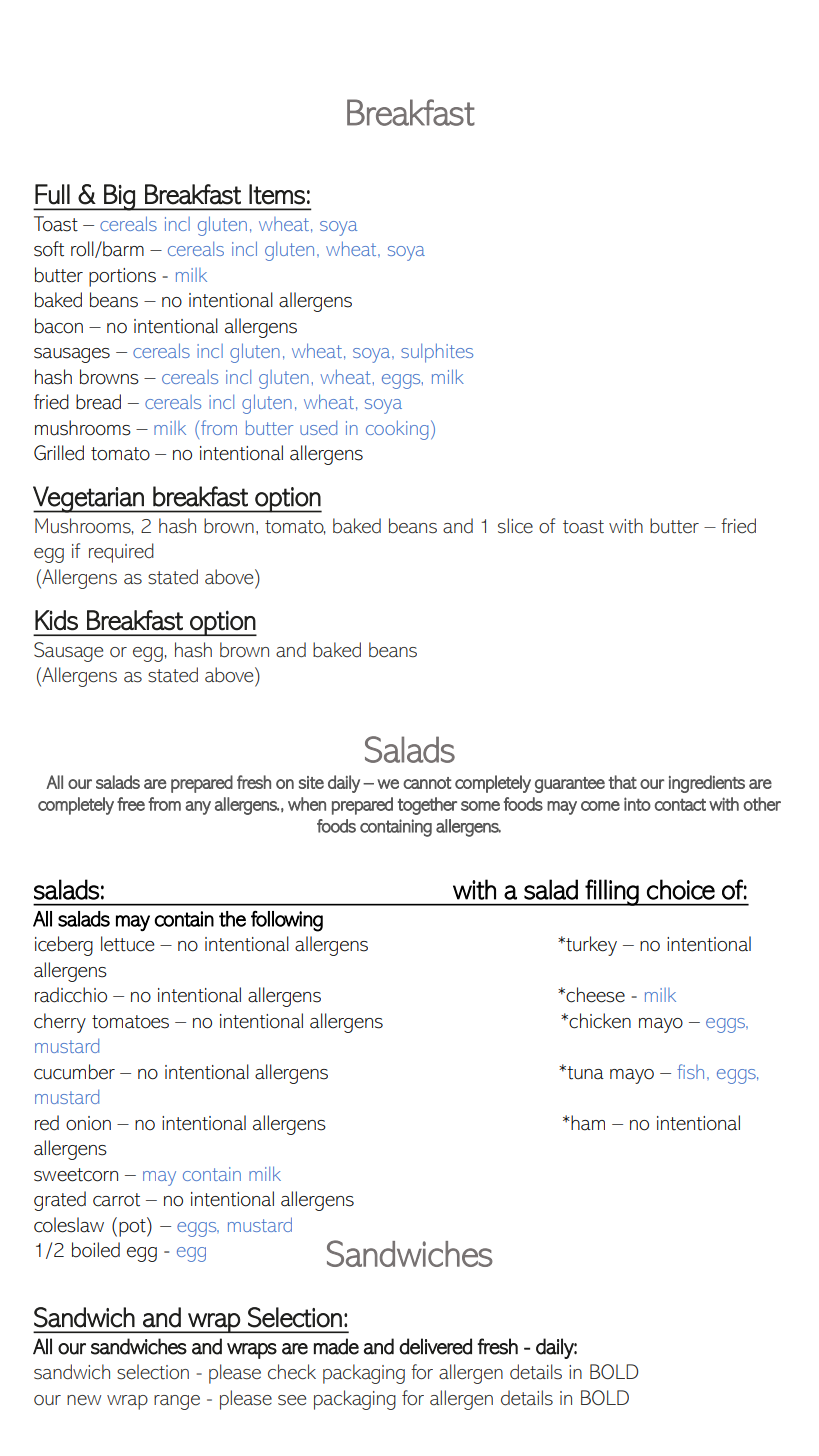 This page has width=819, height=1456. What do you see at coordinates (435, 1346) in the page?
I see `delivered` at bounding box center [435, 1346].
